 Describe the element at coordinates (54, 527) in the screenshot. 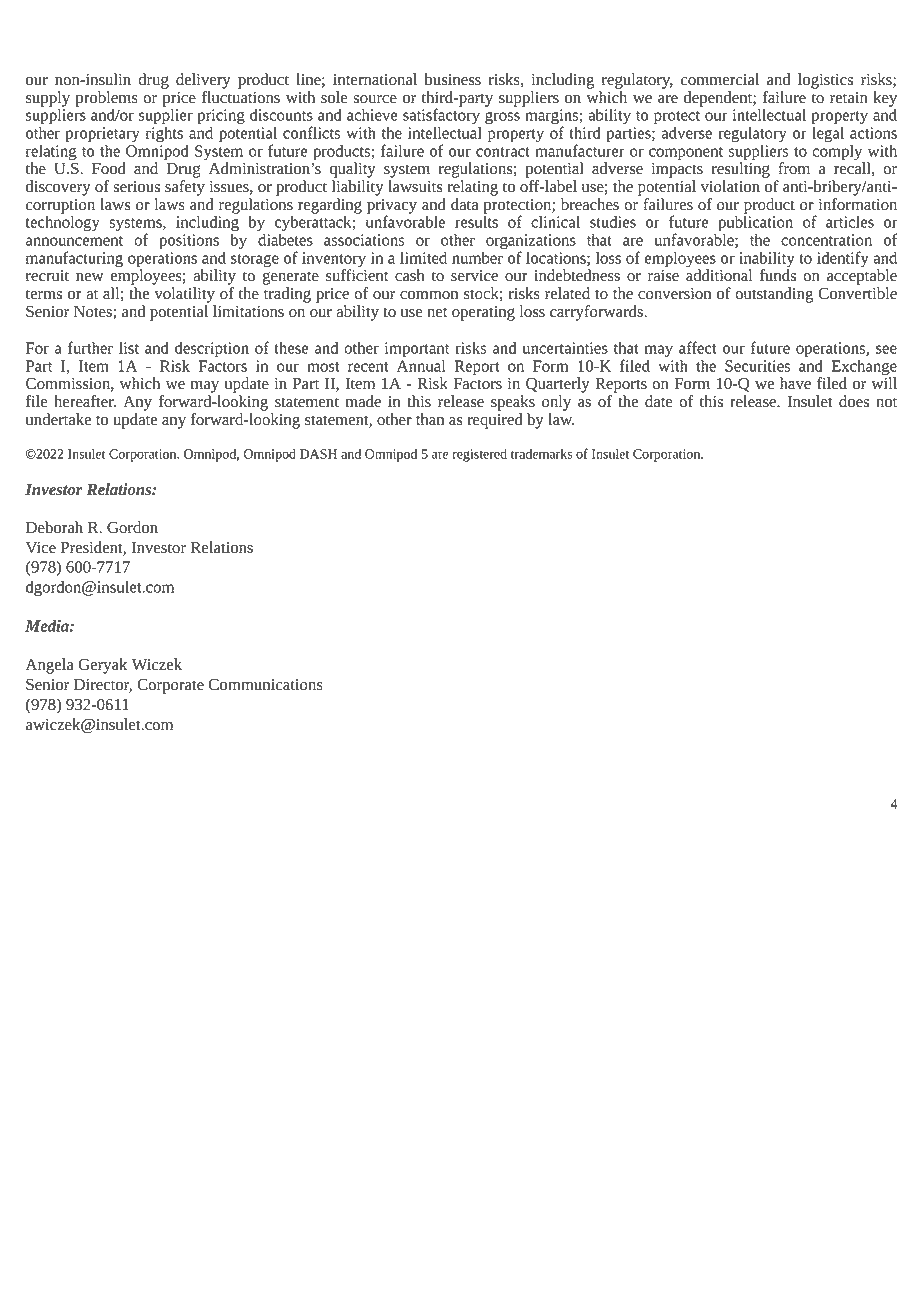

I see `Deborah` at that location.
